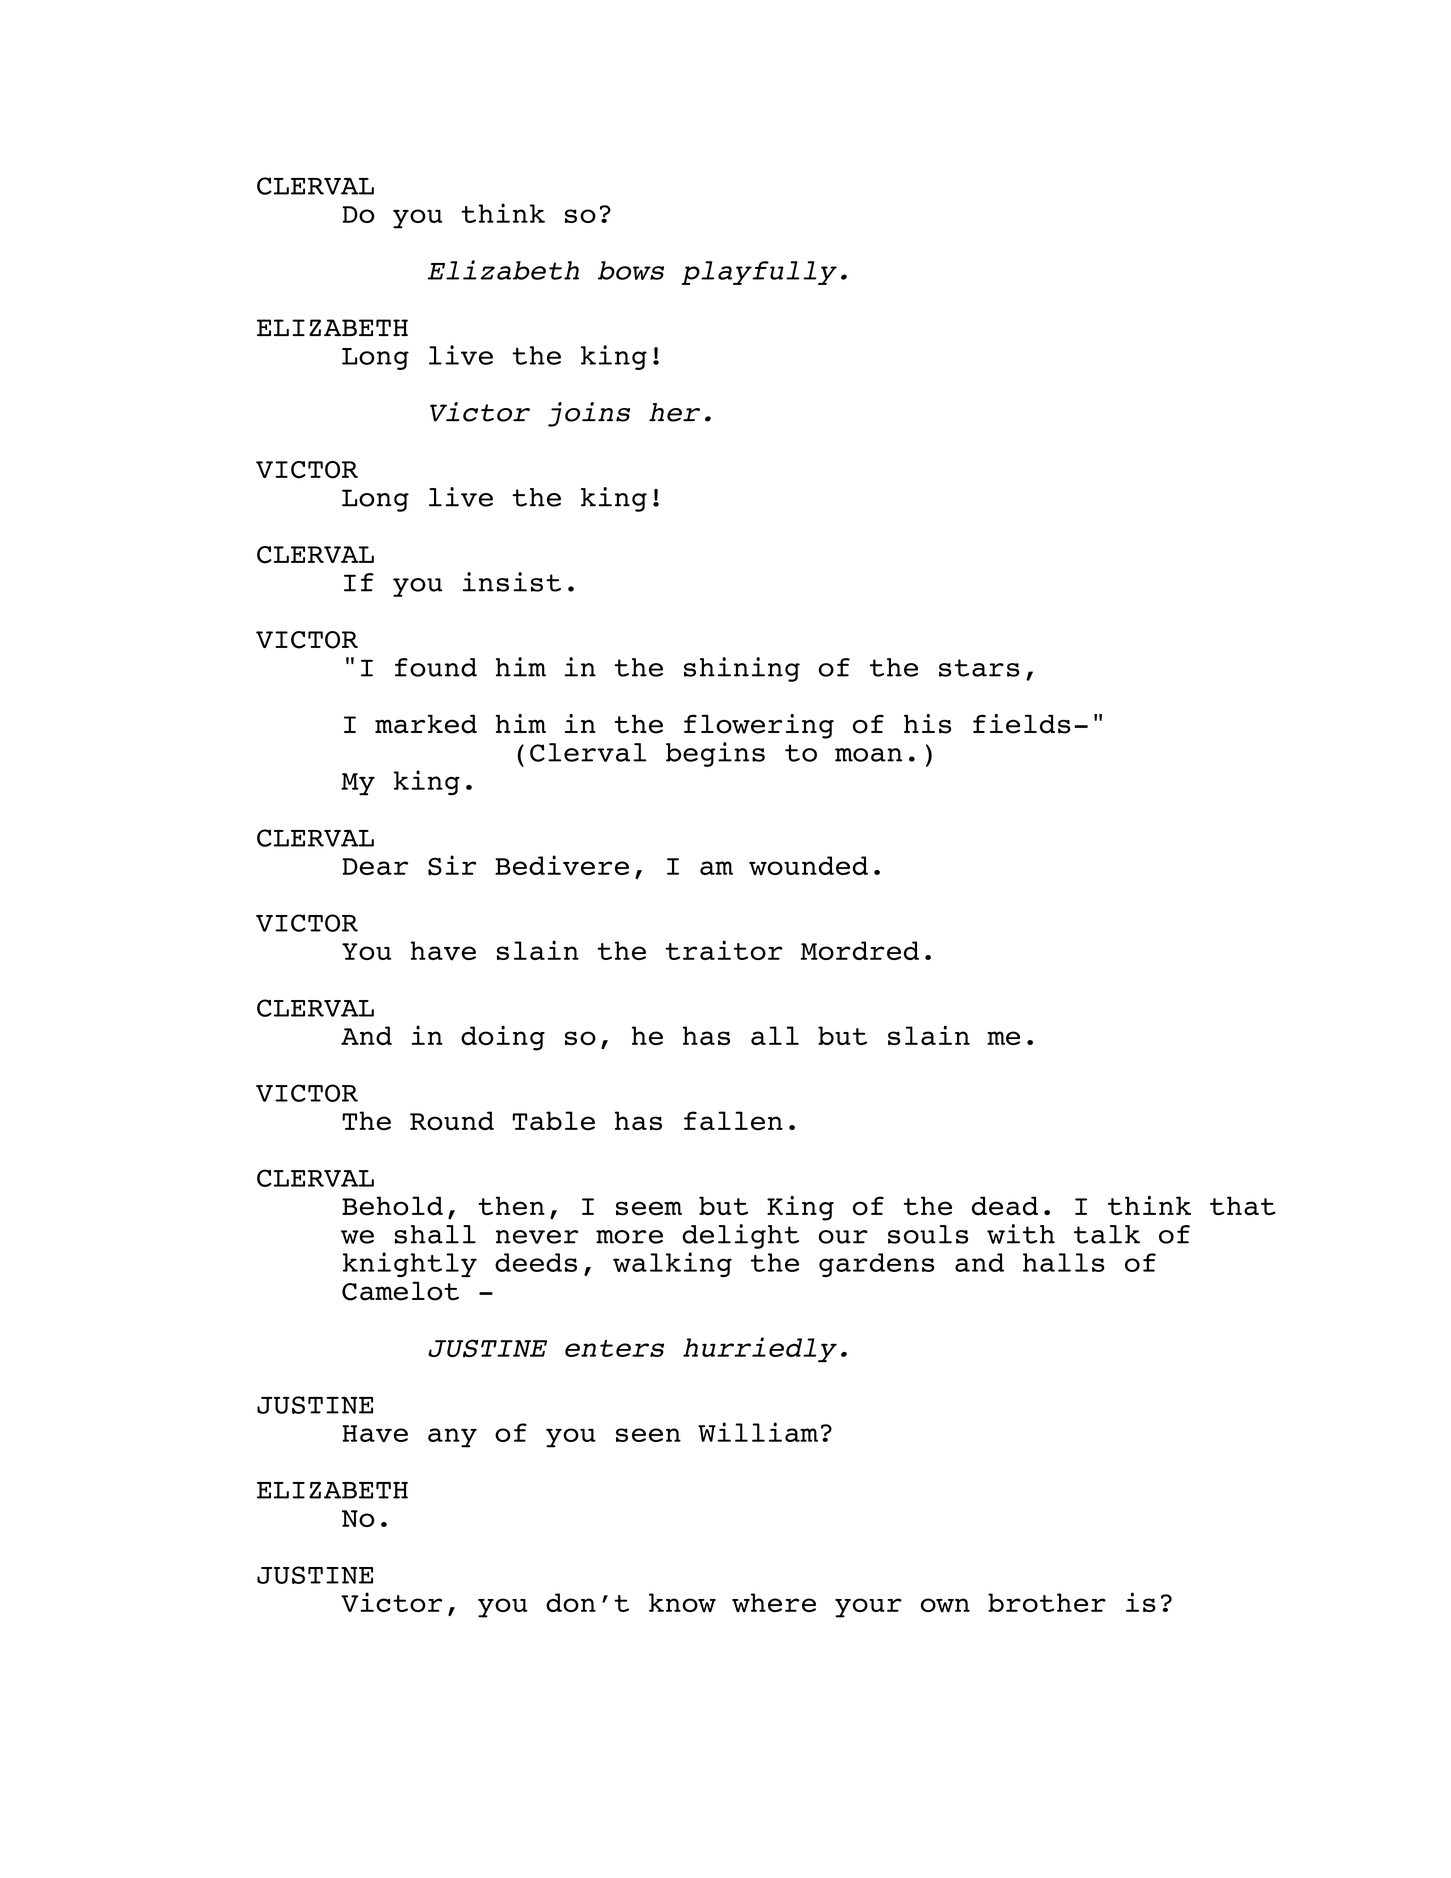  What do you see at coordinates (979, 668) in the screenshot?
I see `stars` at bounding box center [979, 668].
